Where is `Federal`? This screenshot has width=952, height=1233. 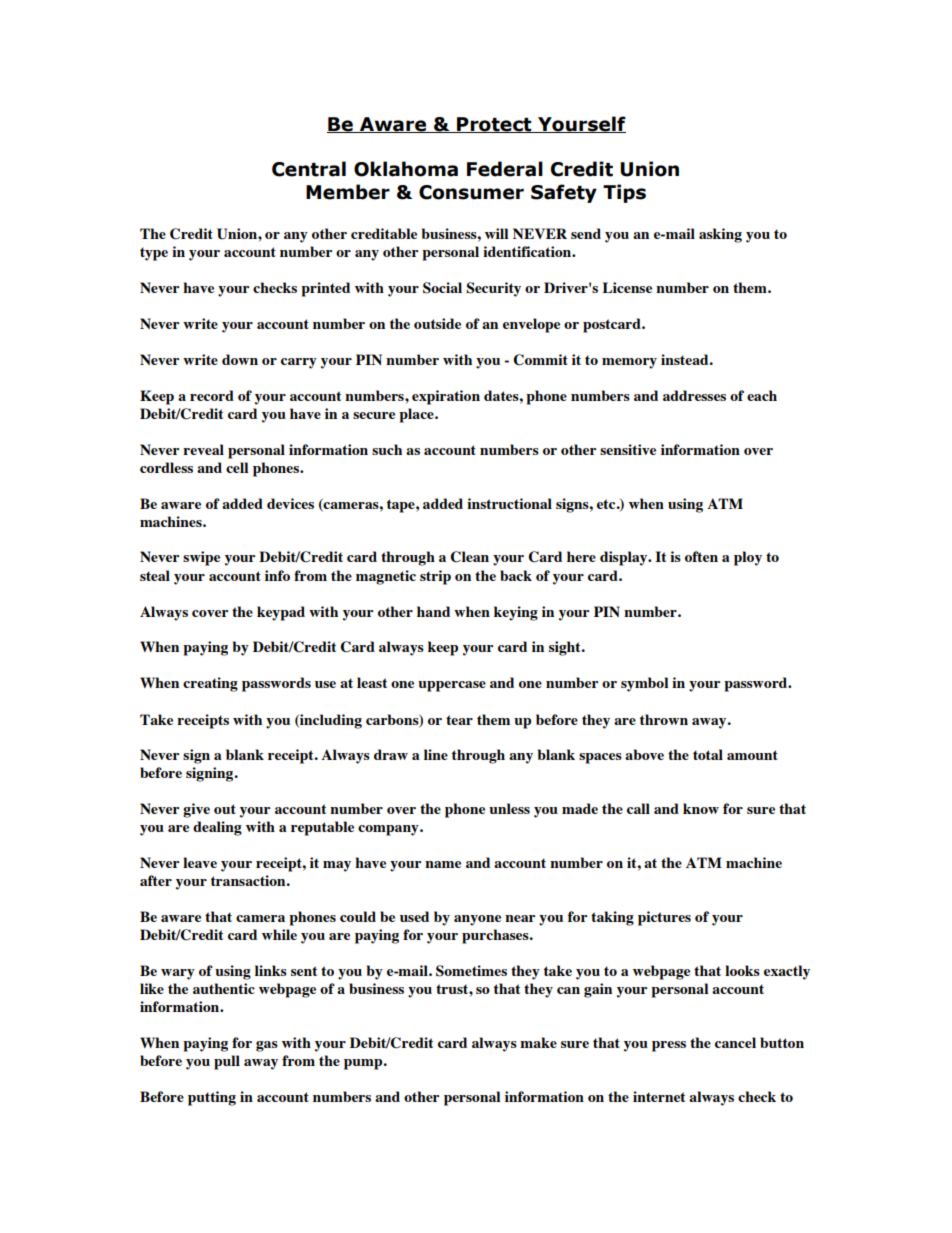
Federal is located at coordinates (505, 169).
